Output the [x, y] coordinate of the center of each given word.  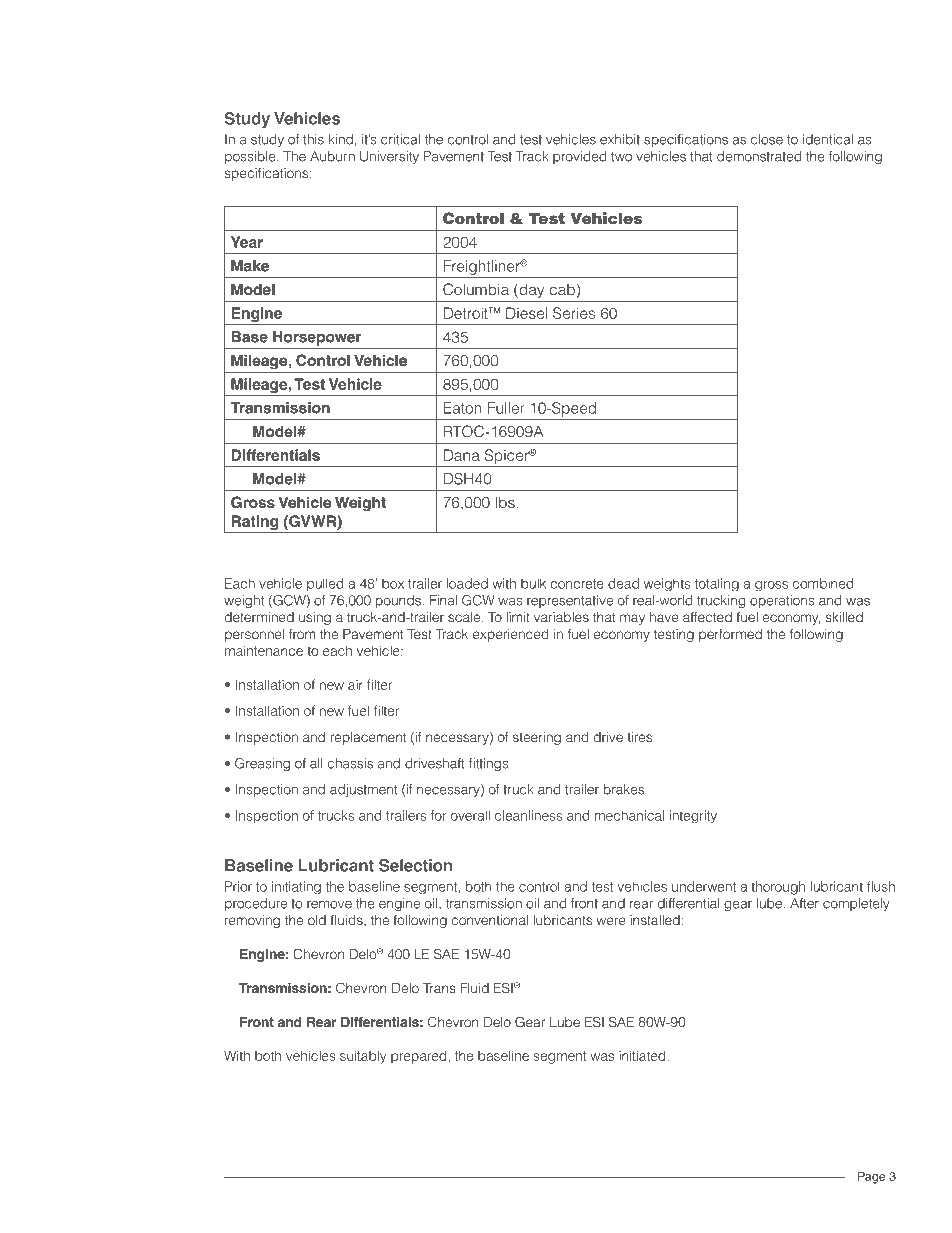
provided [579, 157]
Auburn [332, 156]
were [611, 921]
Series [574, 313]
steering [537, 738]
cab [562, 289]
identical [828, 139]
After [804, 903]
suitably [363, 1057]
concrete [577, 584]
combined [823, 583]
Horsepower [317, 338]
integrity [693, 816]
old [317, 920]
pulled [325, 584]
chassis [350, 763]
